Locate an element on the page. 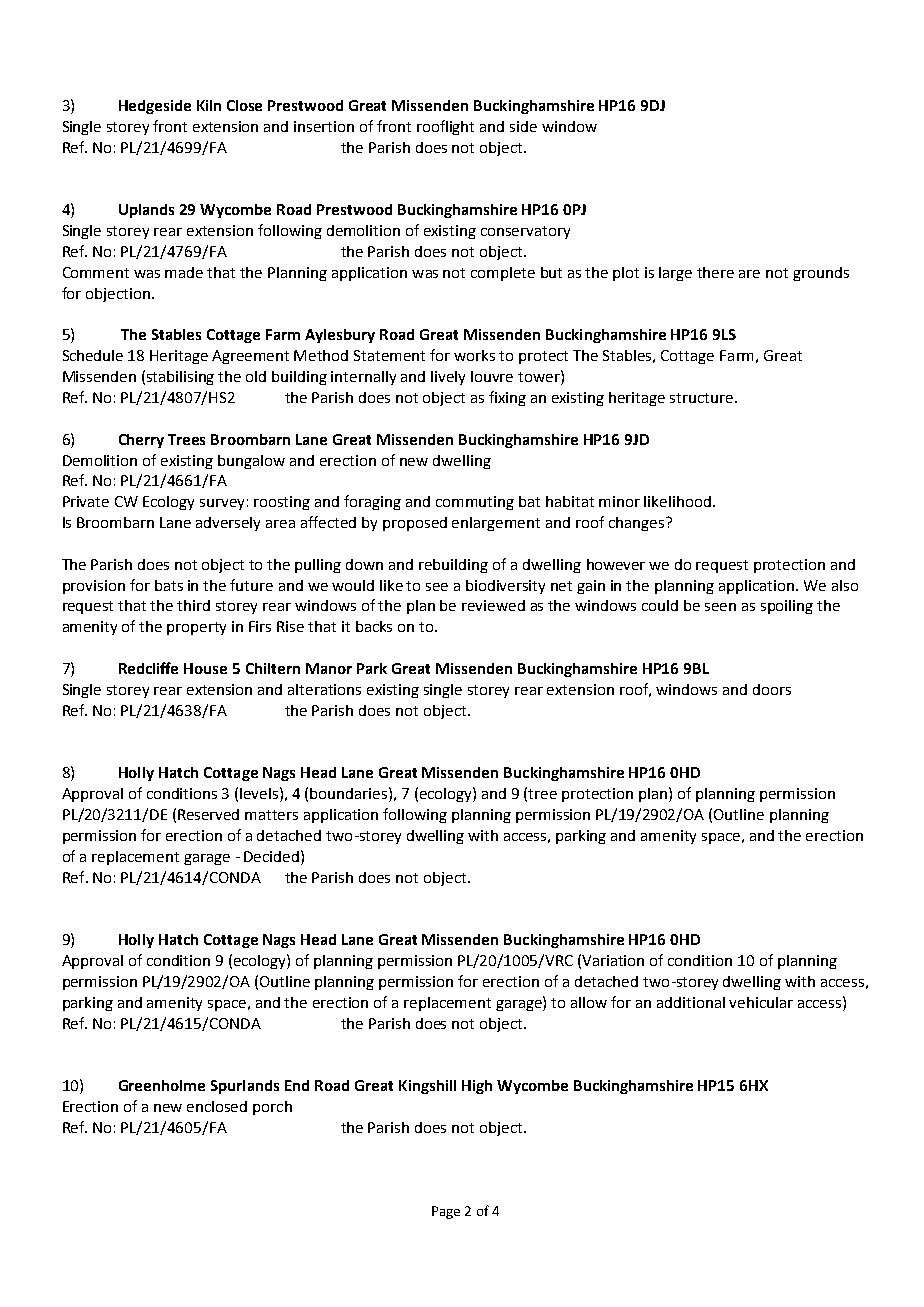  Kiln is located at coordinates (209, 105).
